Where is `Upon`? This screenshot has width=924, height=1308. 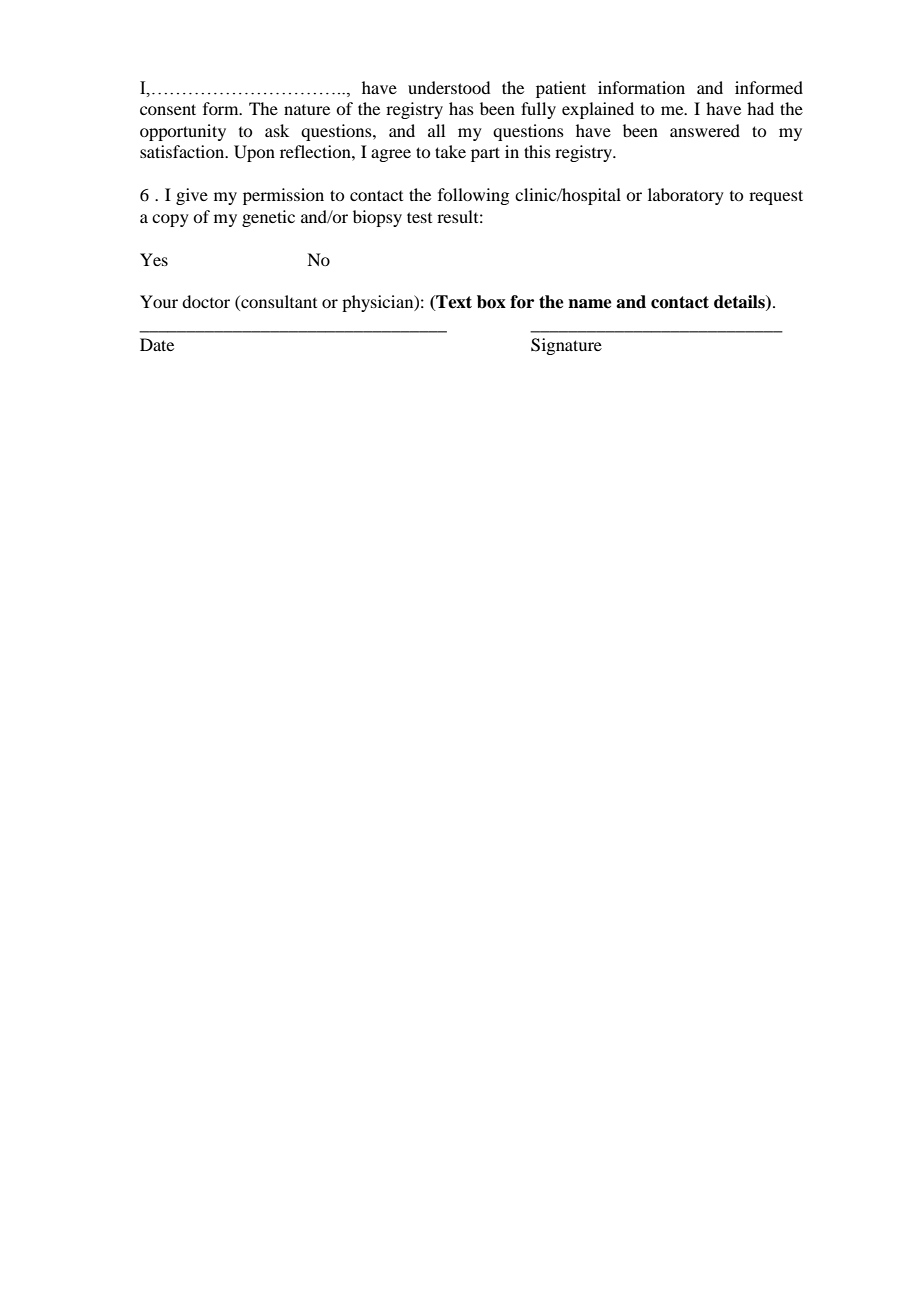 Upon is located at coordinates (254, 153).
